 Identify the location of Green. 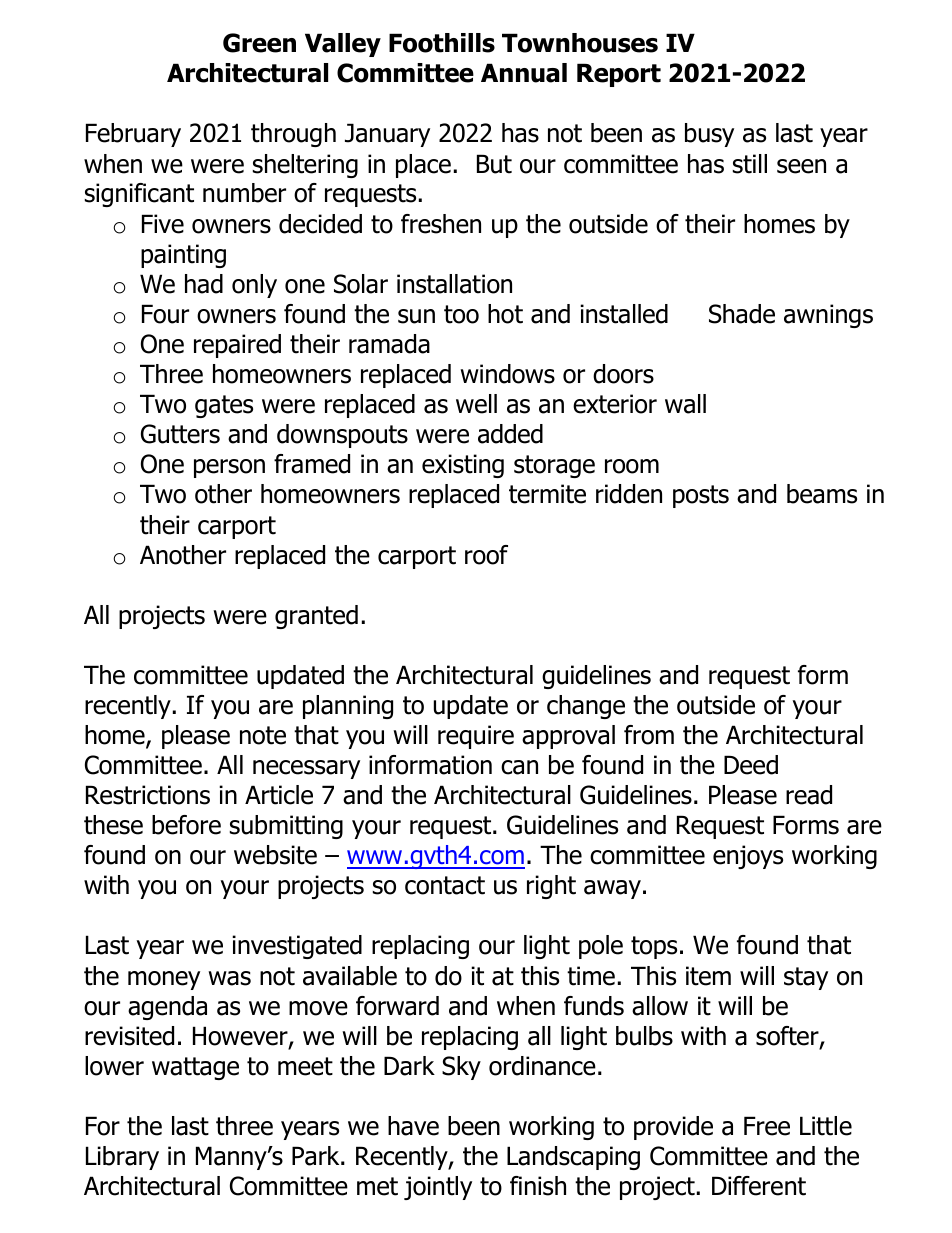
(259, 43).
